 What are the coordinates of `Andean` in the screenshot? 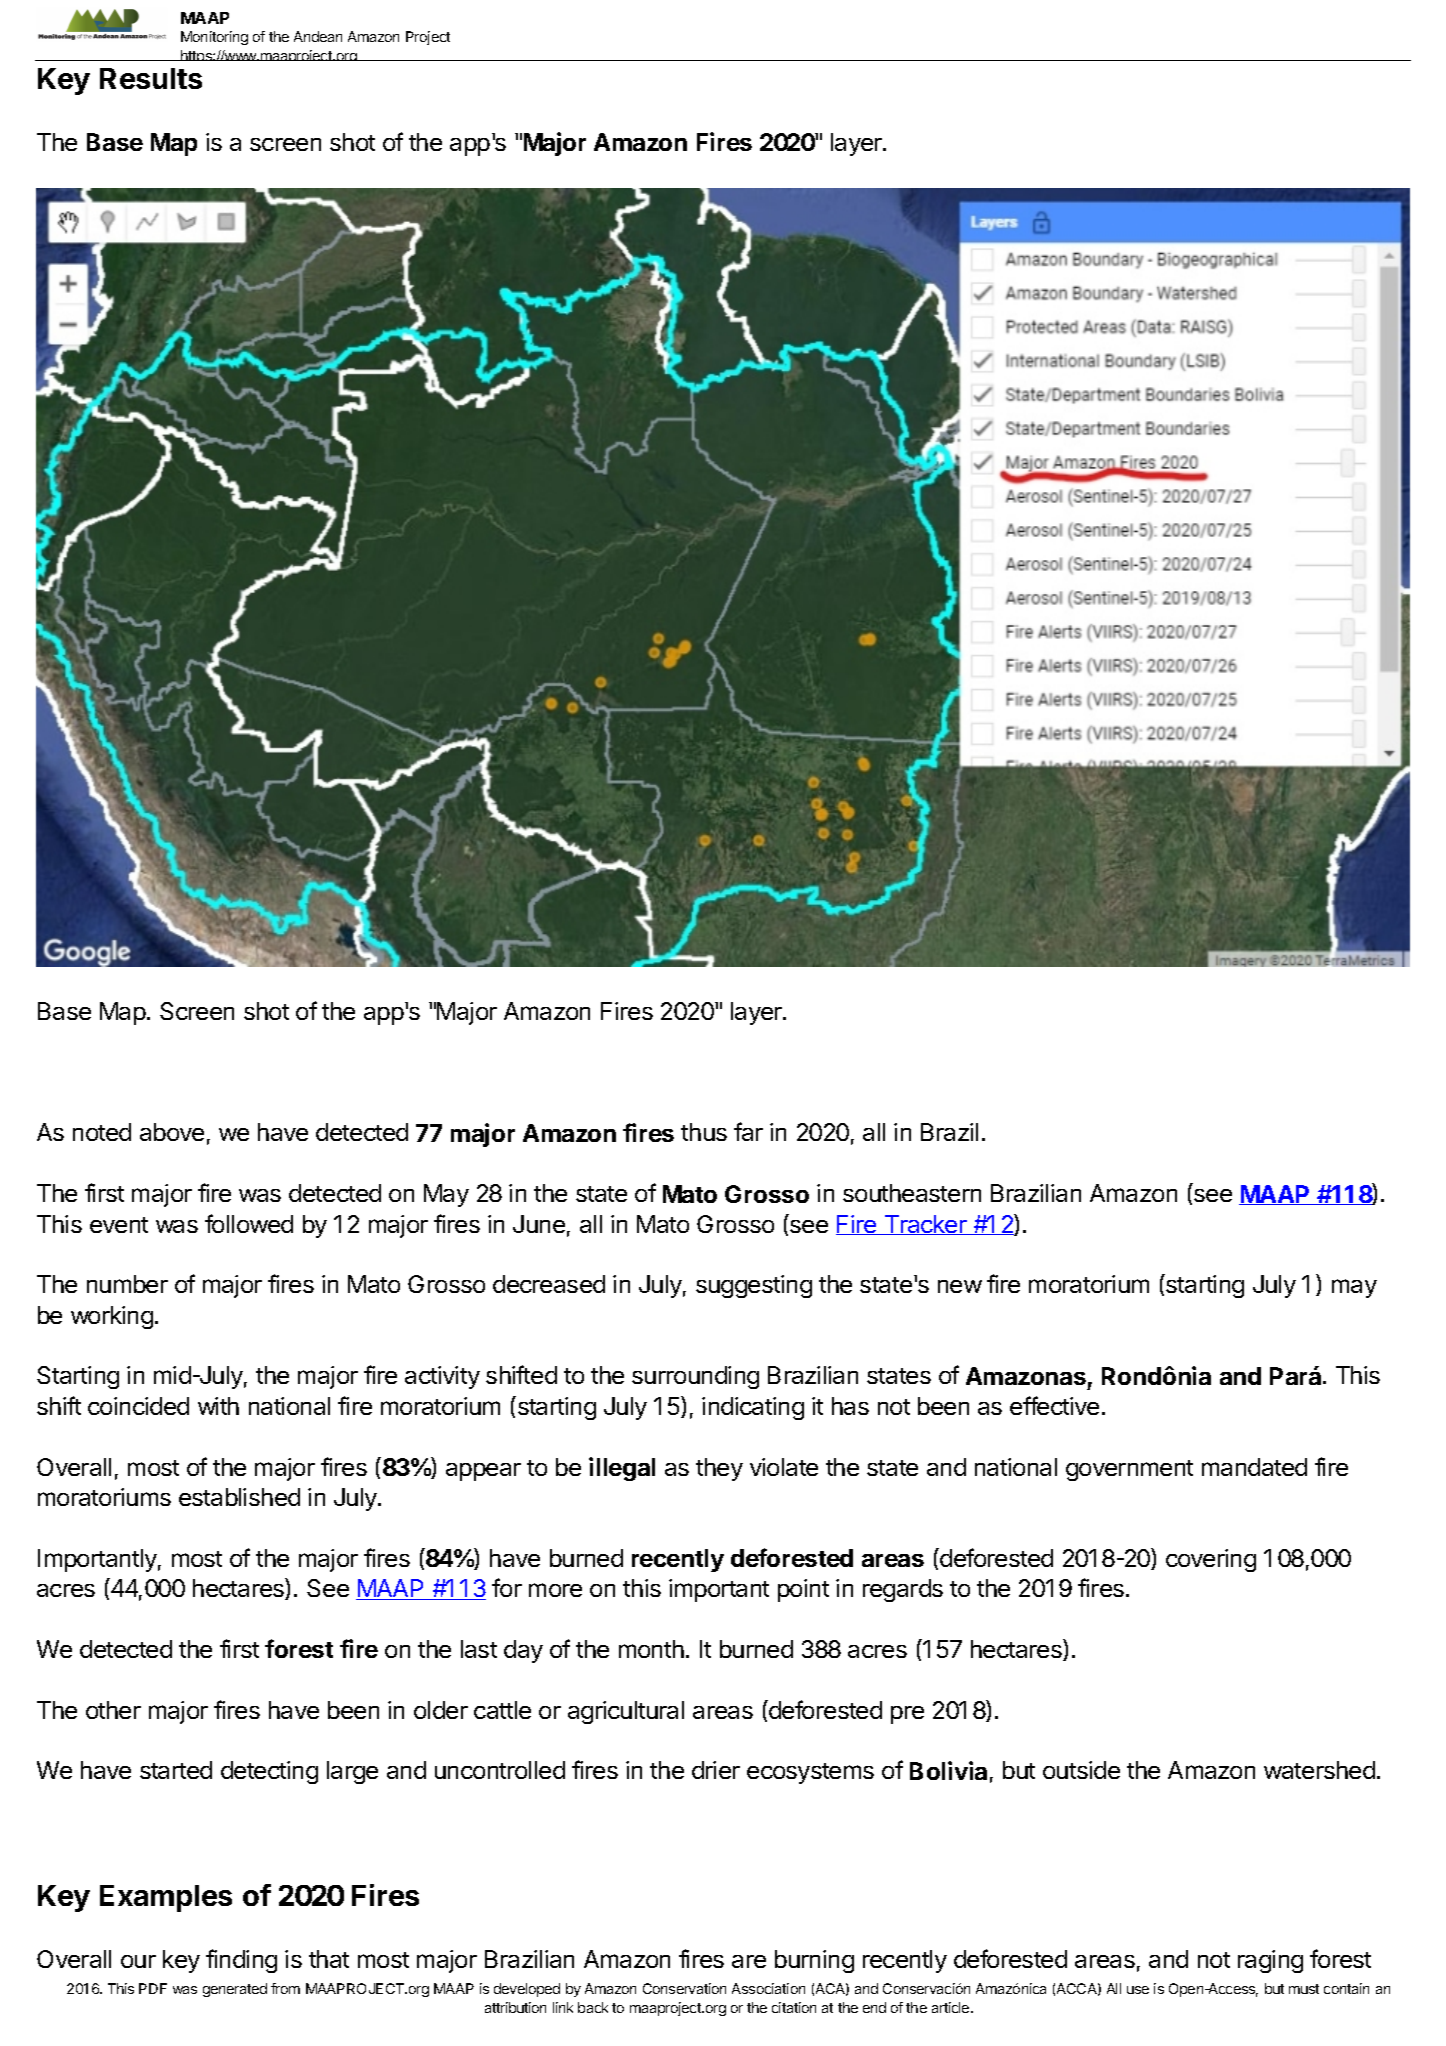 It's located at (318, 36).
